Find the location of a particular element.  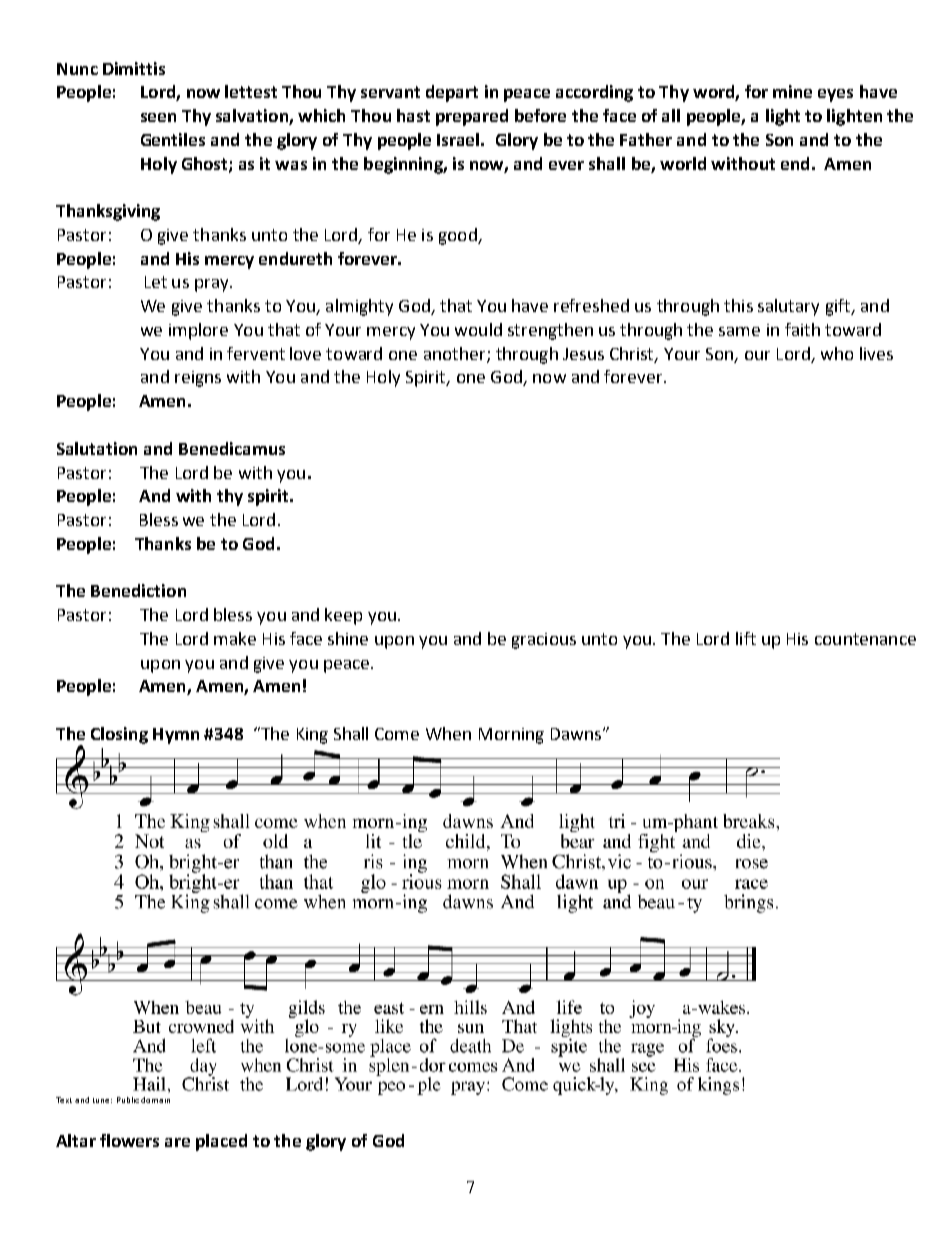

placed is located at coordinates (221, 1142).
